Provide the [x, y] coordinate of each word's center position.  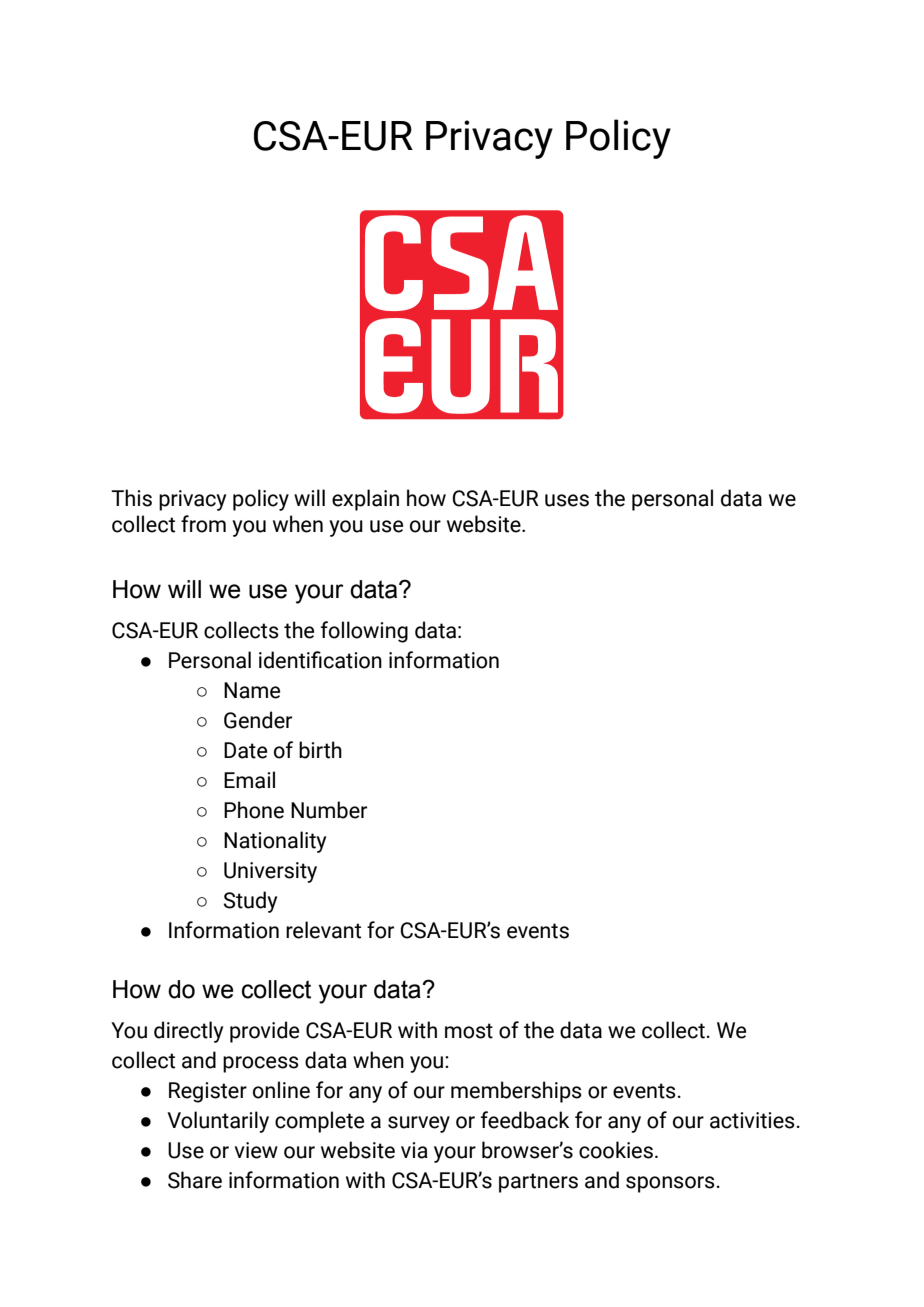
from [203, 524]
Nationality [275, 842]
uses [567, 500]
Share [195, 1180]
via [414, 1150]
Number [329, 810]
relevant [323, 930]
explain [365, 500]
